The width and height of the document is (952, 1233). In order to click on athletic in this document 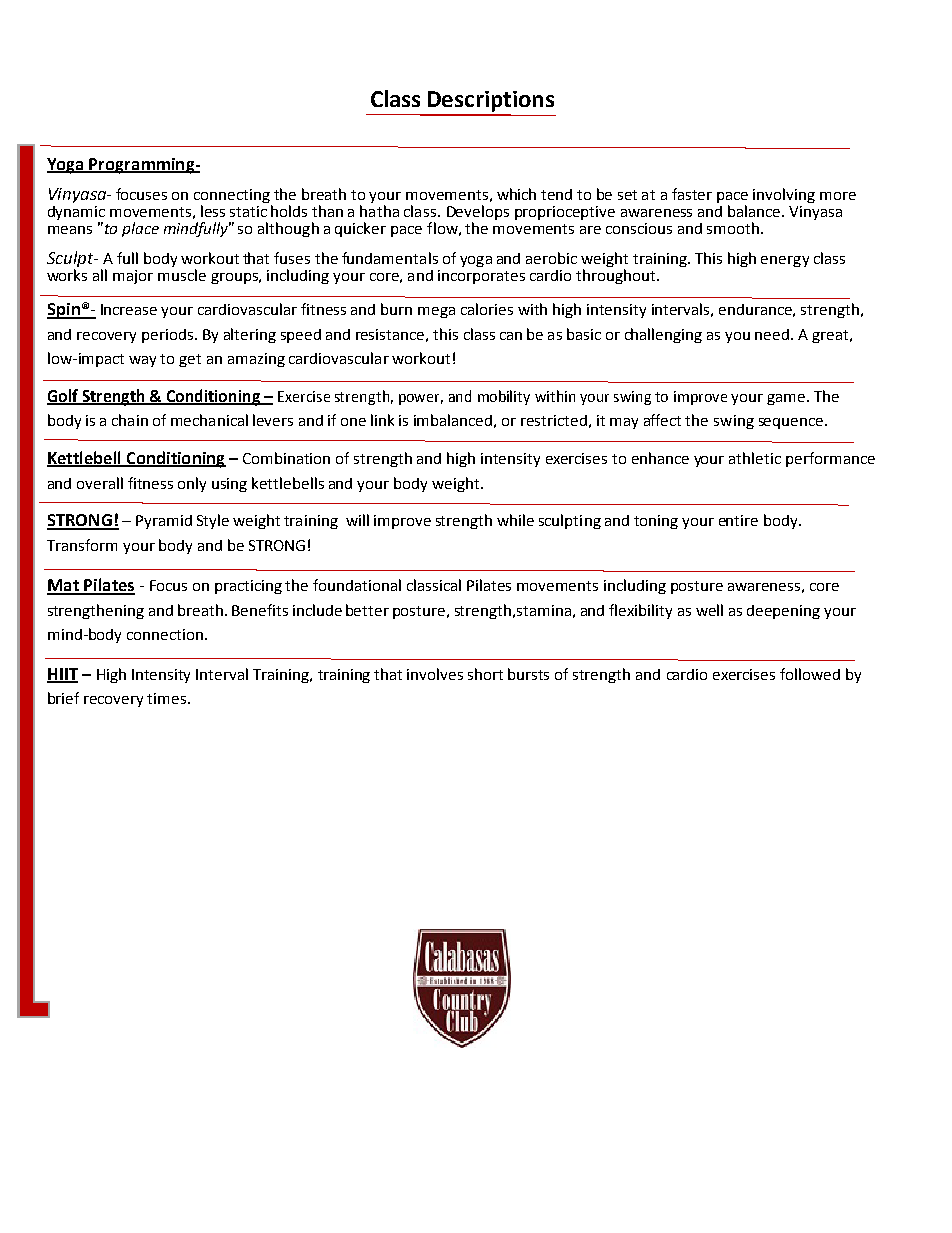, I will do `click(755, 458)`.
